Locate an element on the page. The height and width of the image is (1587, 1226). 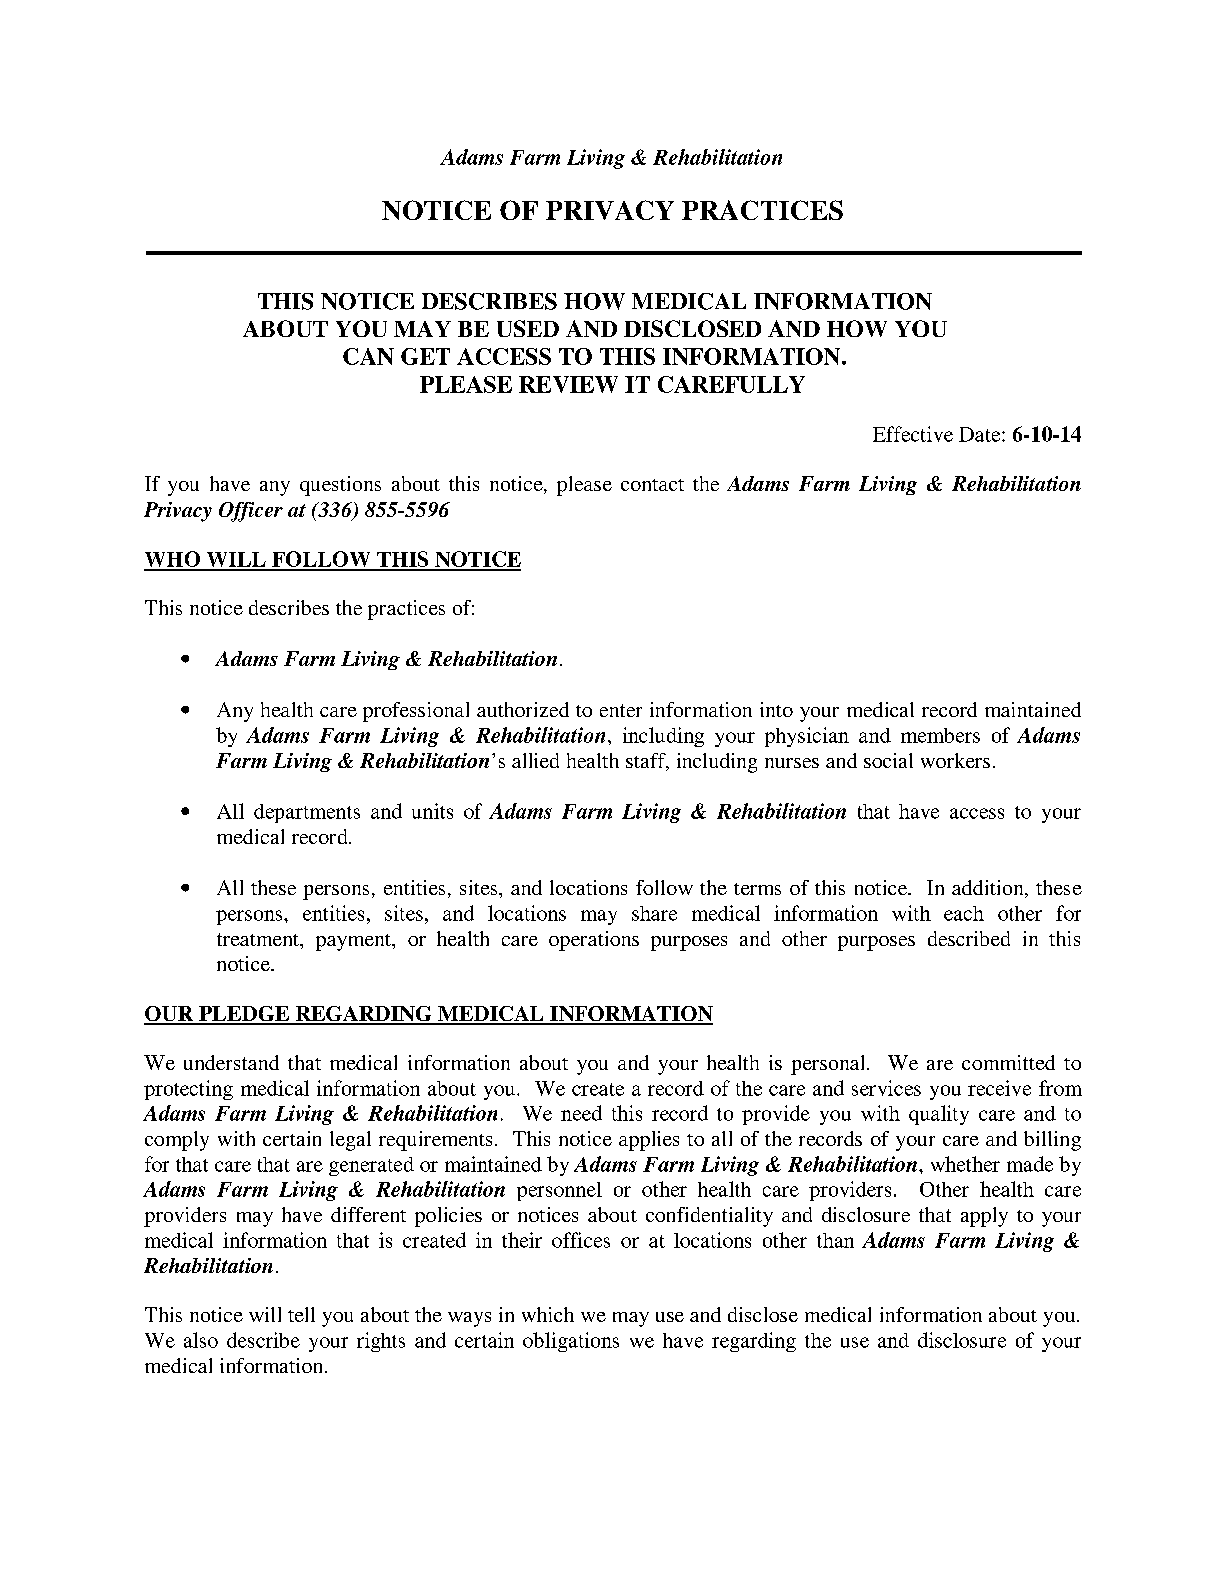
enter is located at coordinates (621, 710).
